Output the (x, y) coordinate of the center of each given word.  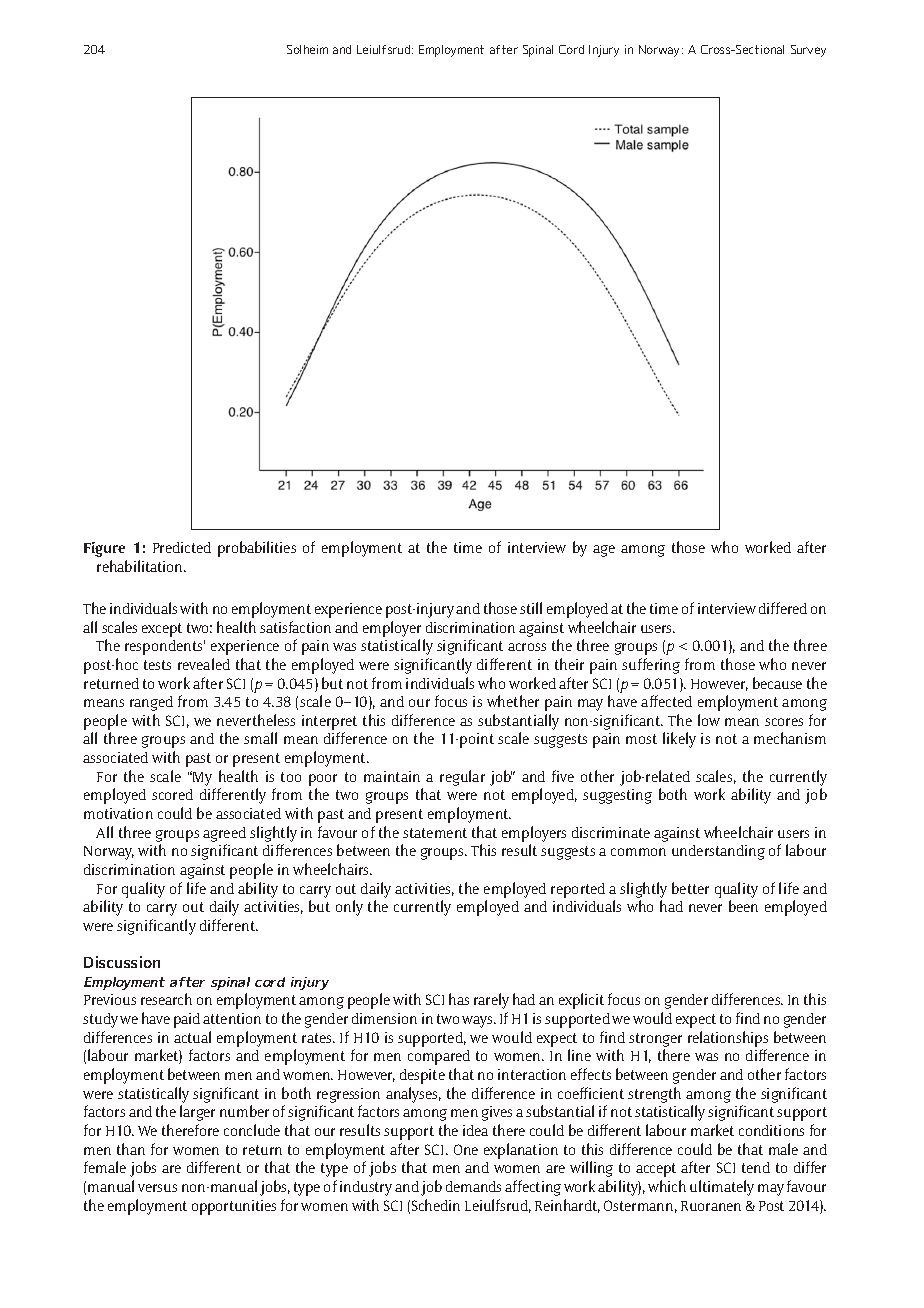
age (604, 551)
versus (157, 1188)
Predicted (182, 547)
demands (473, 1186)
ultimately (722, 1188)
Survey (808, 51)
